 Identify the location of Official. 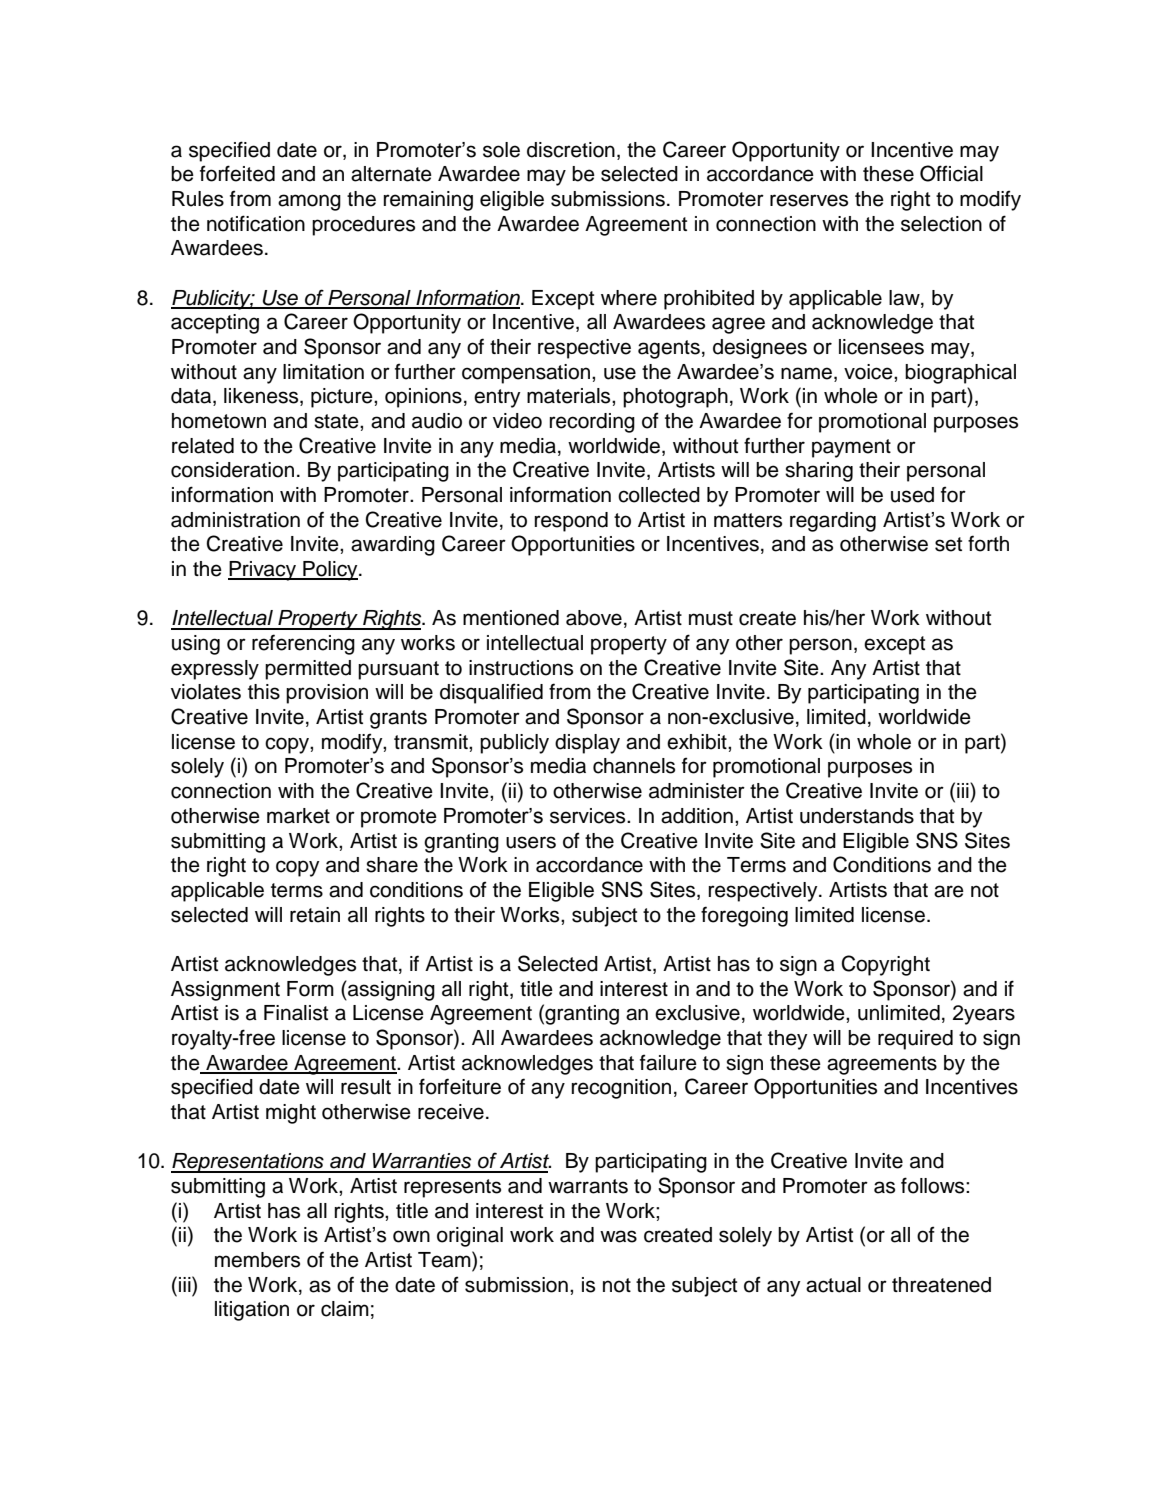
(951, 173).
